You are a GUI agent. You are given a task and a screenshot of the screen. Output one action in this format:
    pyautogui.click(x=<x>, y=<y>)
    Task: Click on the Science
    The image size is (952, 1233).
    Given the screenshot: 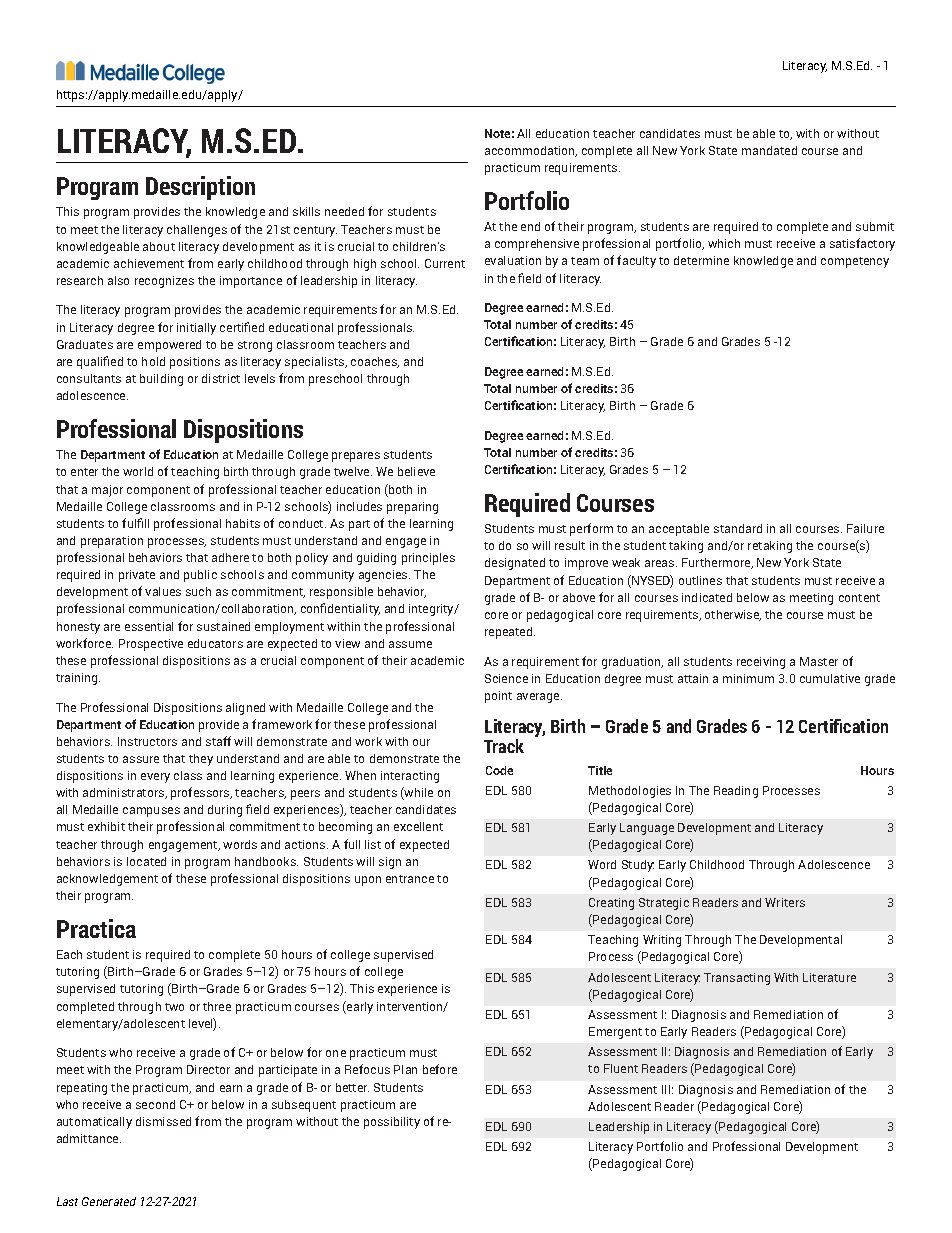 What is the action you would take?
    pyautogui.click(x=506, y=678)
